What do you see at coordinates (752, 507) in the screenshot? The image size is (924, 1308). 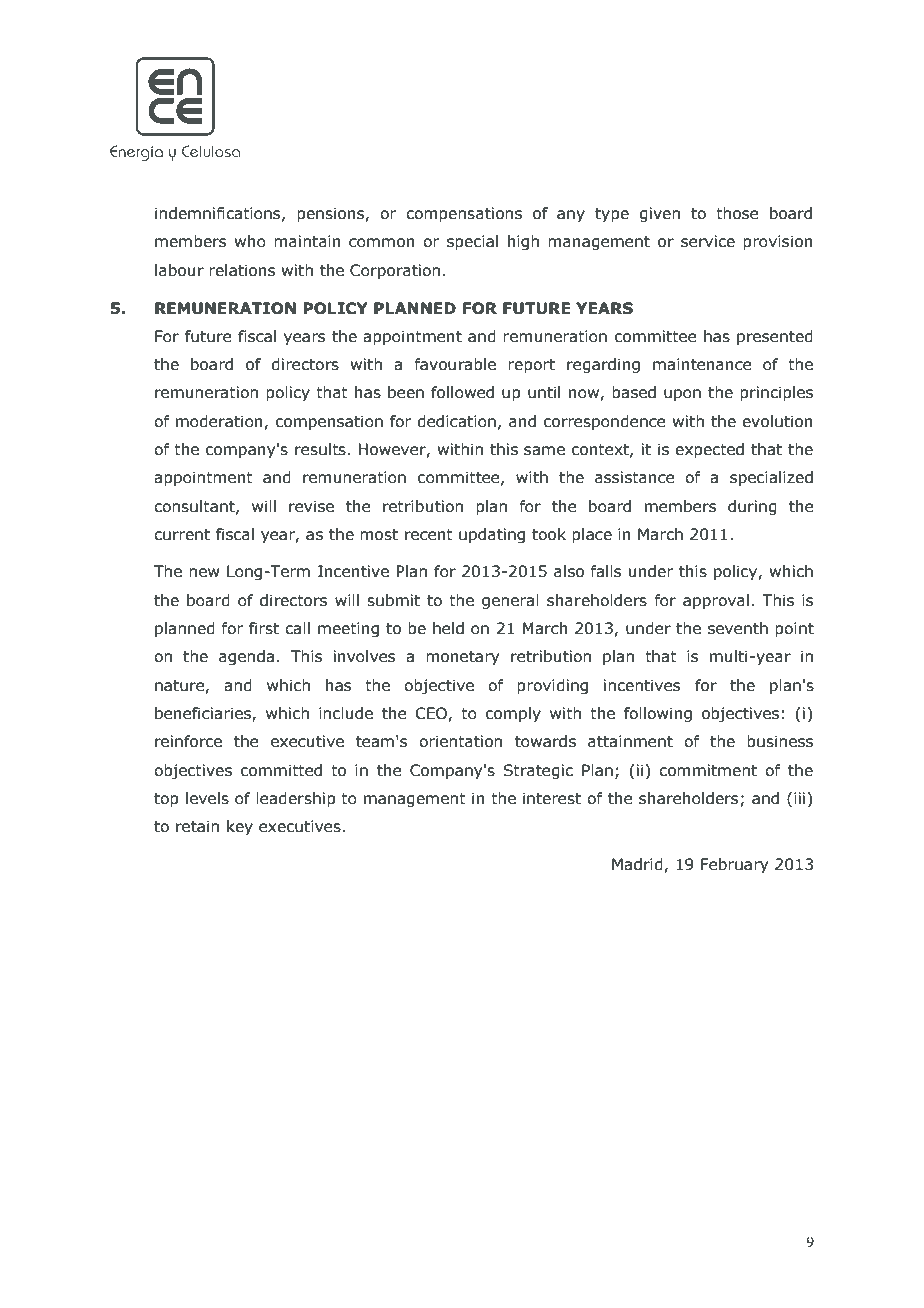 I see `during` at bounding box center [752, 507].
